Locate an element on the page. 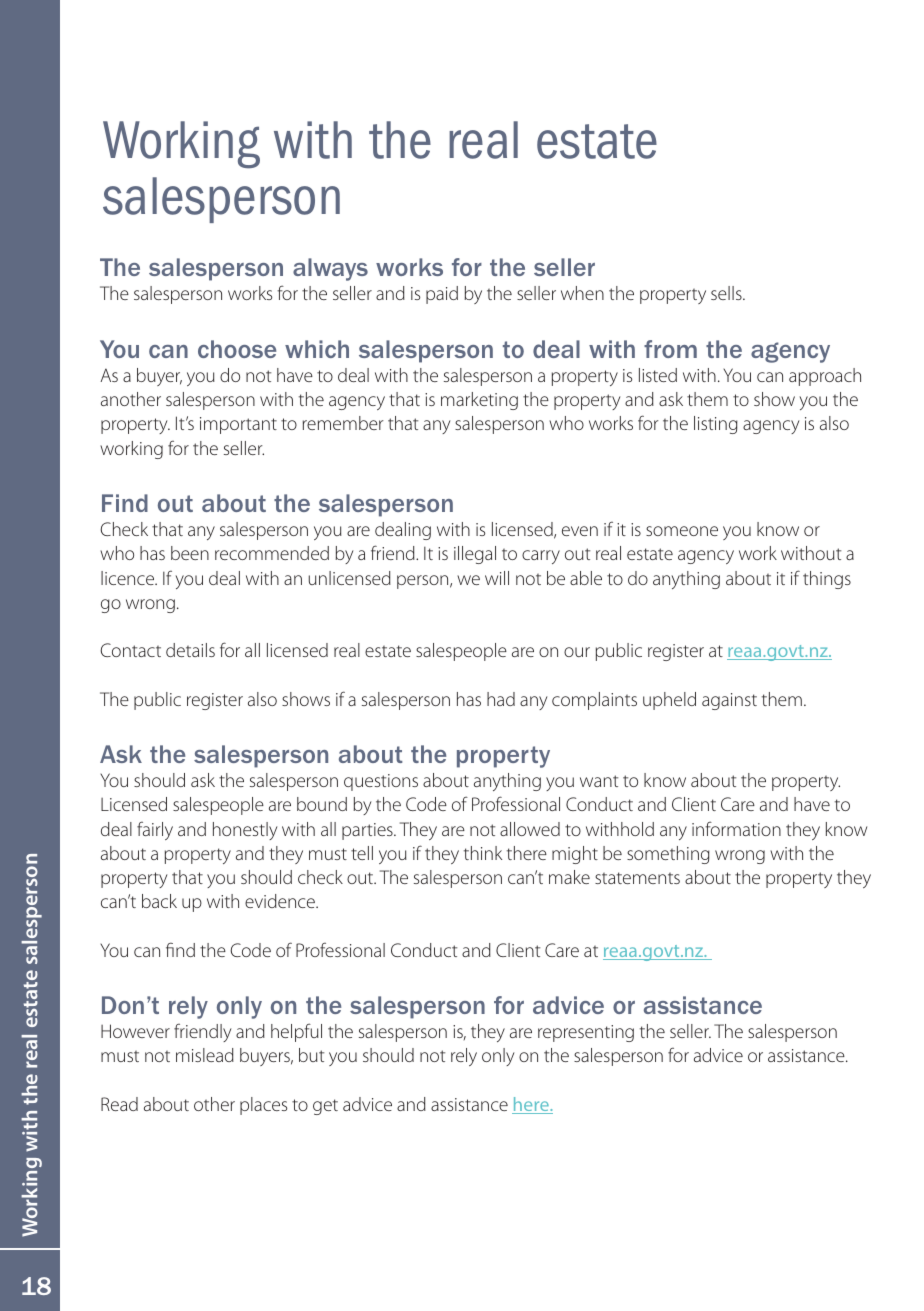 This document has width=924, height=1311. sells is located at coordinates (727, 293).
